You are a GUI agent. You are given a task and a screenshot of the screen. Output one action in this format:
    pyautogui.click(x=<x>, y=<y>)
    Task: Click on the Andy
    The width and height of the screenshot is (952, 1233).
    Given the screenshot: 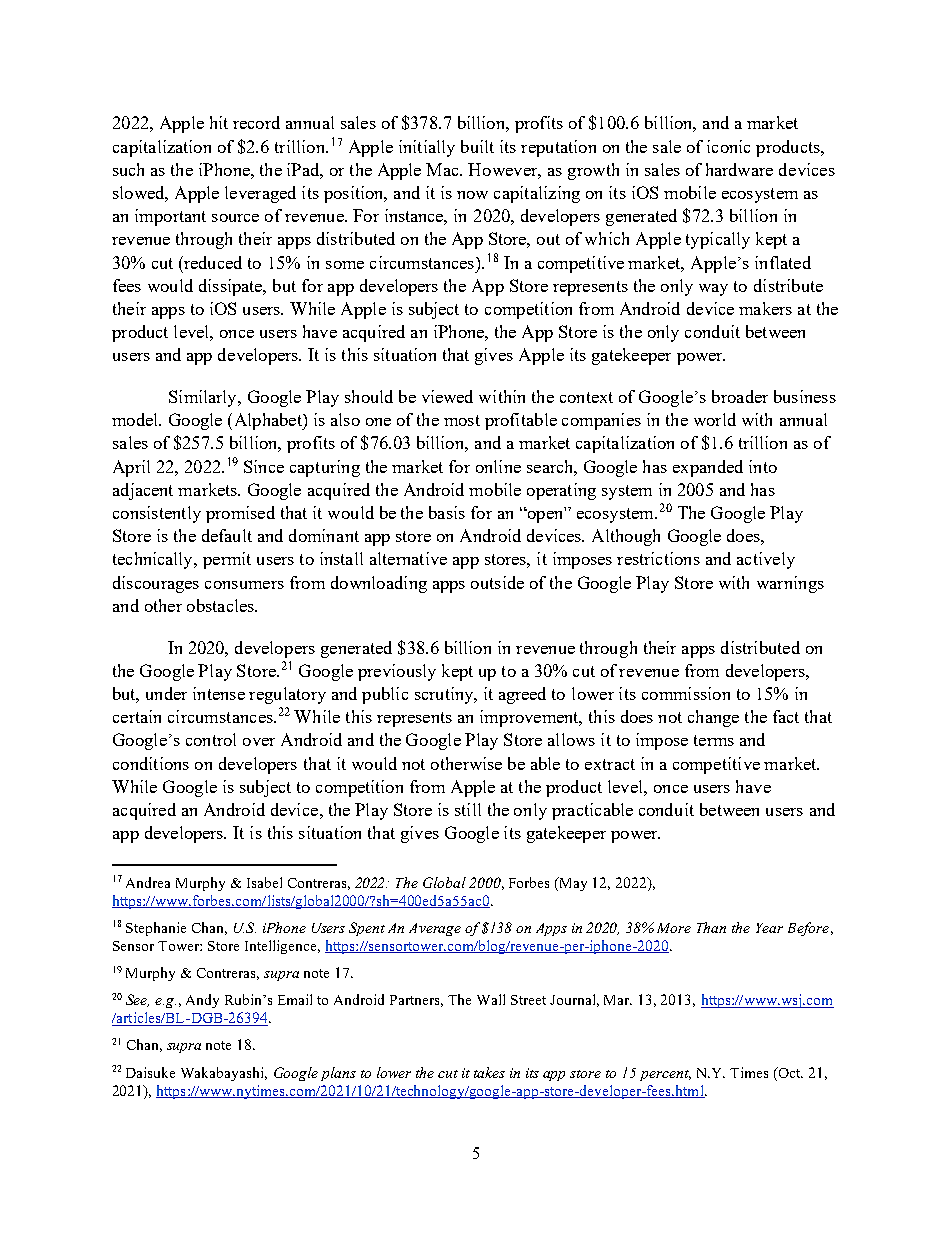 What is the action you would take?
    pyautogui.click(x=202, y=1001)
